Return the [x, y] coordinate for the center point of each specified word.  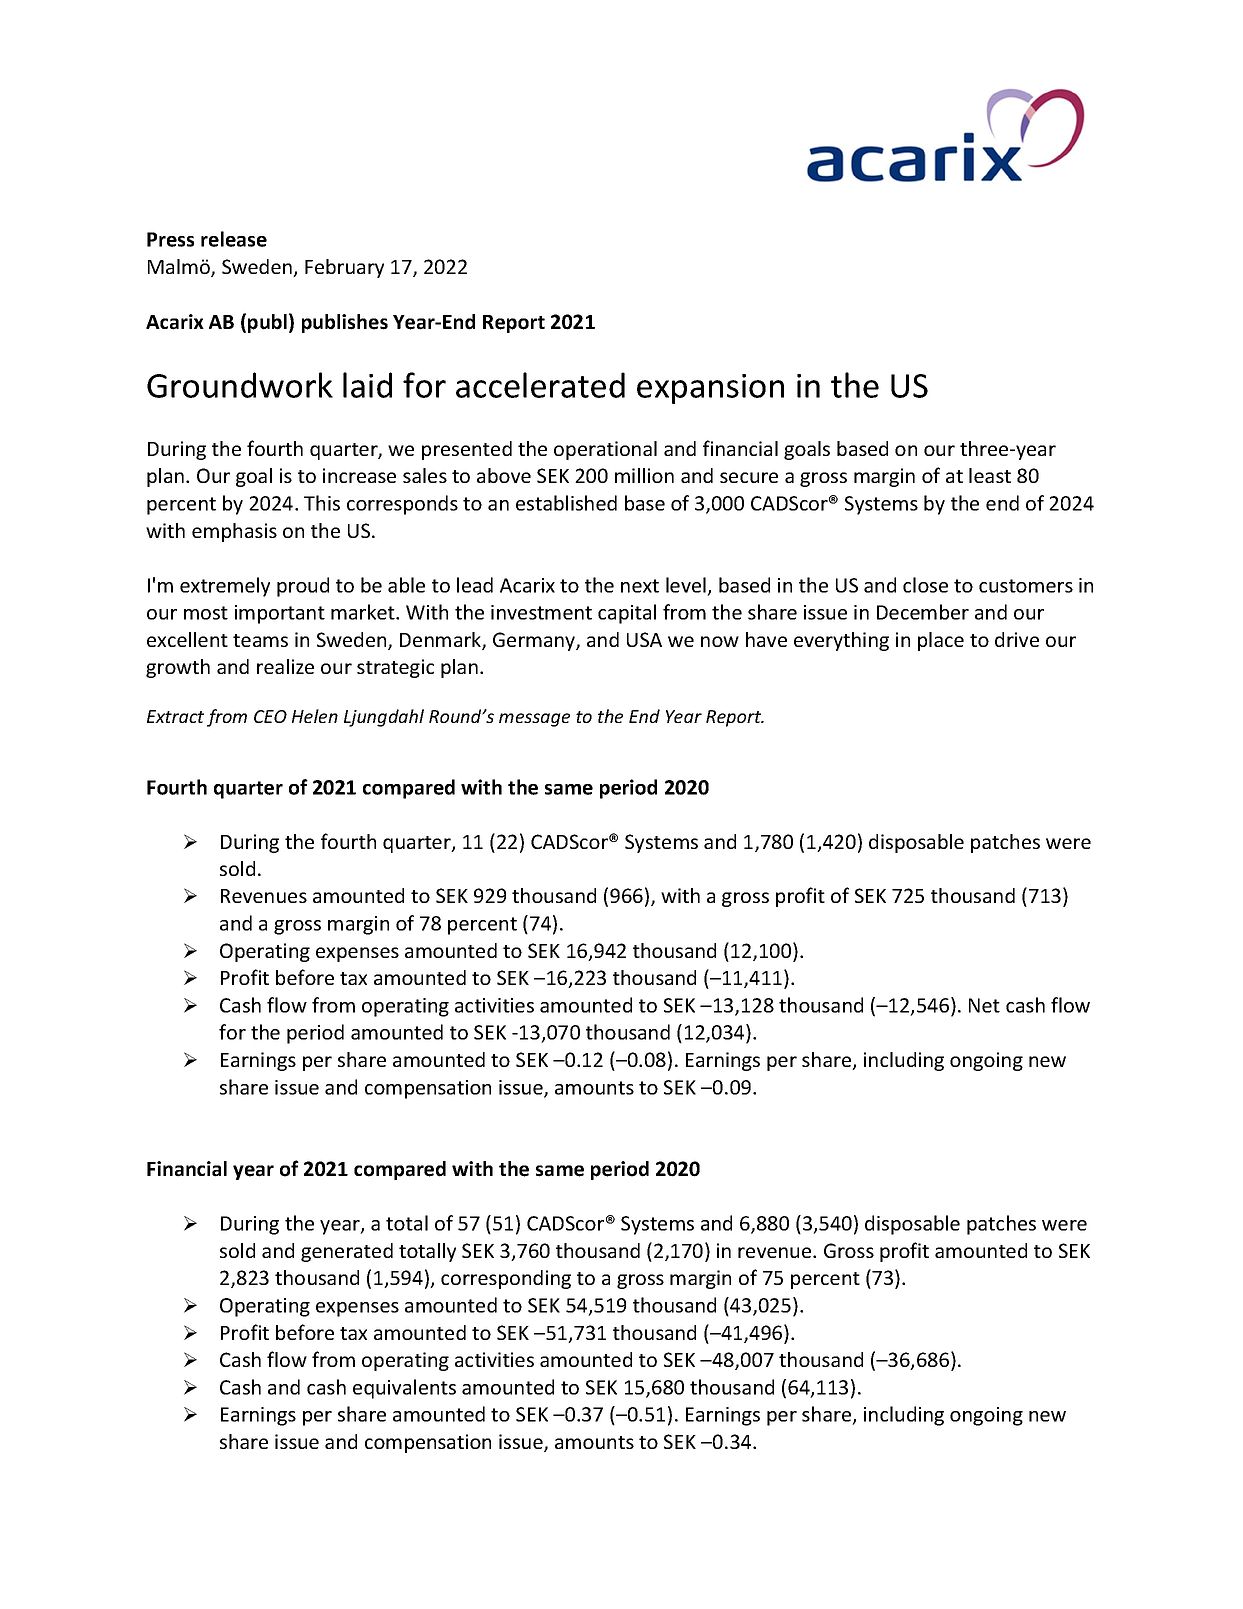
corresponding [506, 1279]
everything [841, 641]
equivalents [404, 1389]
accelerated [540, 385]
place [941, 641]
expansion [710, 389]
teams [260, 640]
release [234, 239]
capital [627, 614]
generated [347, 1252]
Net [984, 1005]
